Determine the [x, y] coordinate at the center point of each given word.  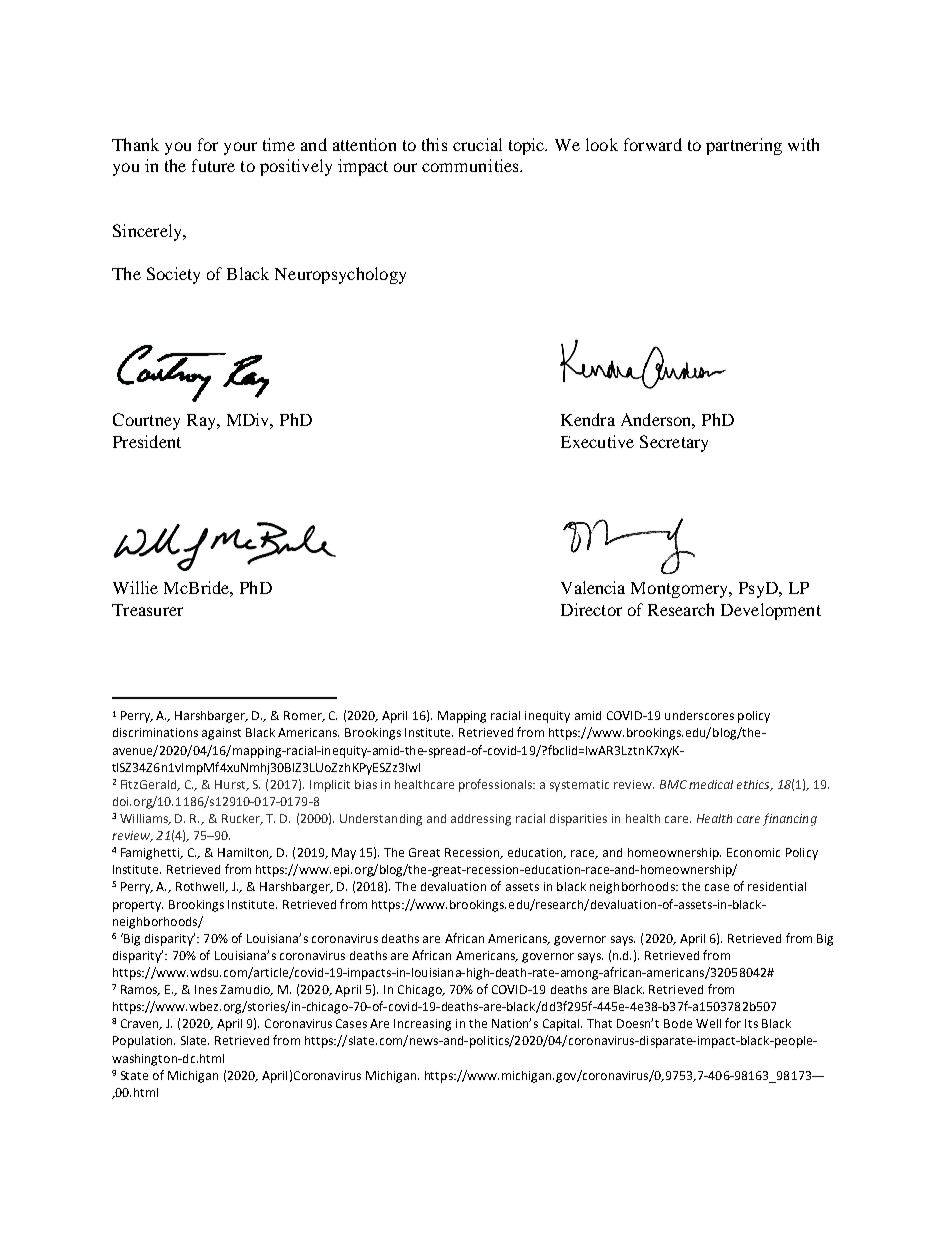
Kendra [588, 419]
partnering [744, 146]
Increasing [422, 1025]
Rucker [242, 819]
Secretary [674, 443]
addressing [481, 820]
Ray [202, 422]
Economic [753, 852]
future [213, 165]
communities [471, 165]
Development [771, 611]
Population [144, 1042]
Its [751, 1023]
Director [591, 609]
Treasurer [147, 610]
